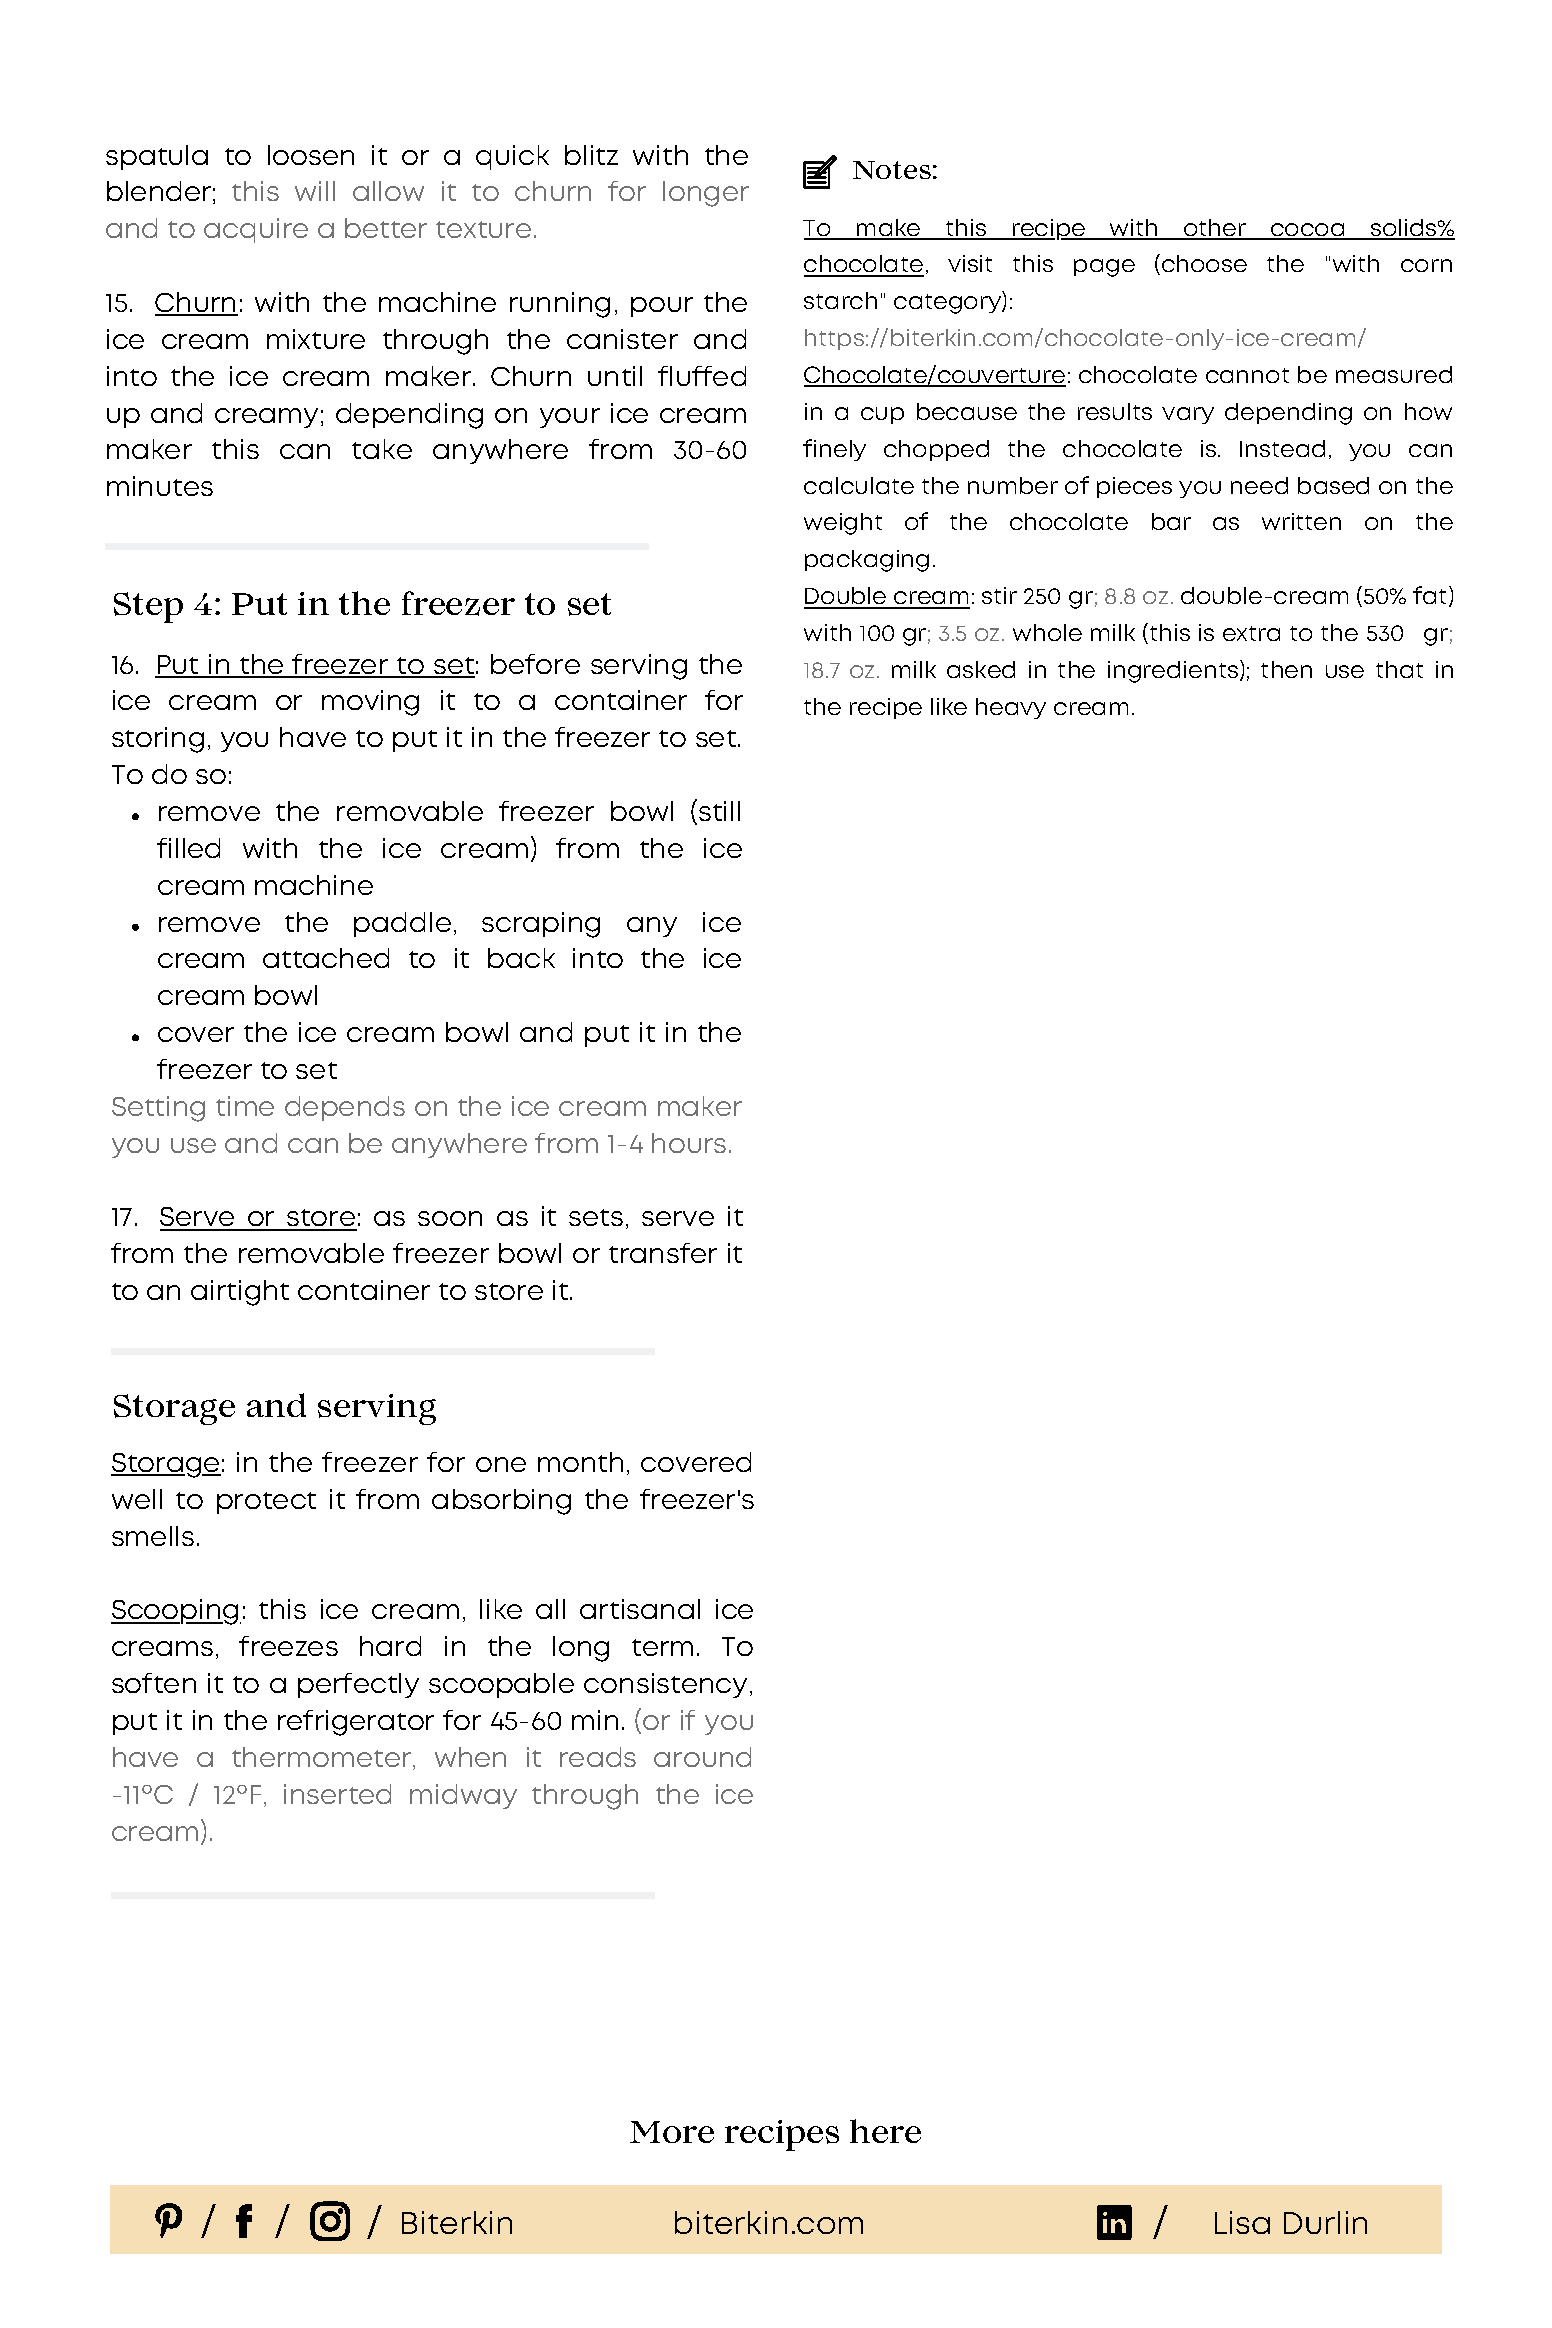 The width and height of the screenshot is (1552, 2328). Describe the element at coordinates (840, 300) in the screenshot. I see `starch` at that location.
